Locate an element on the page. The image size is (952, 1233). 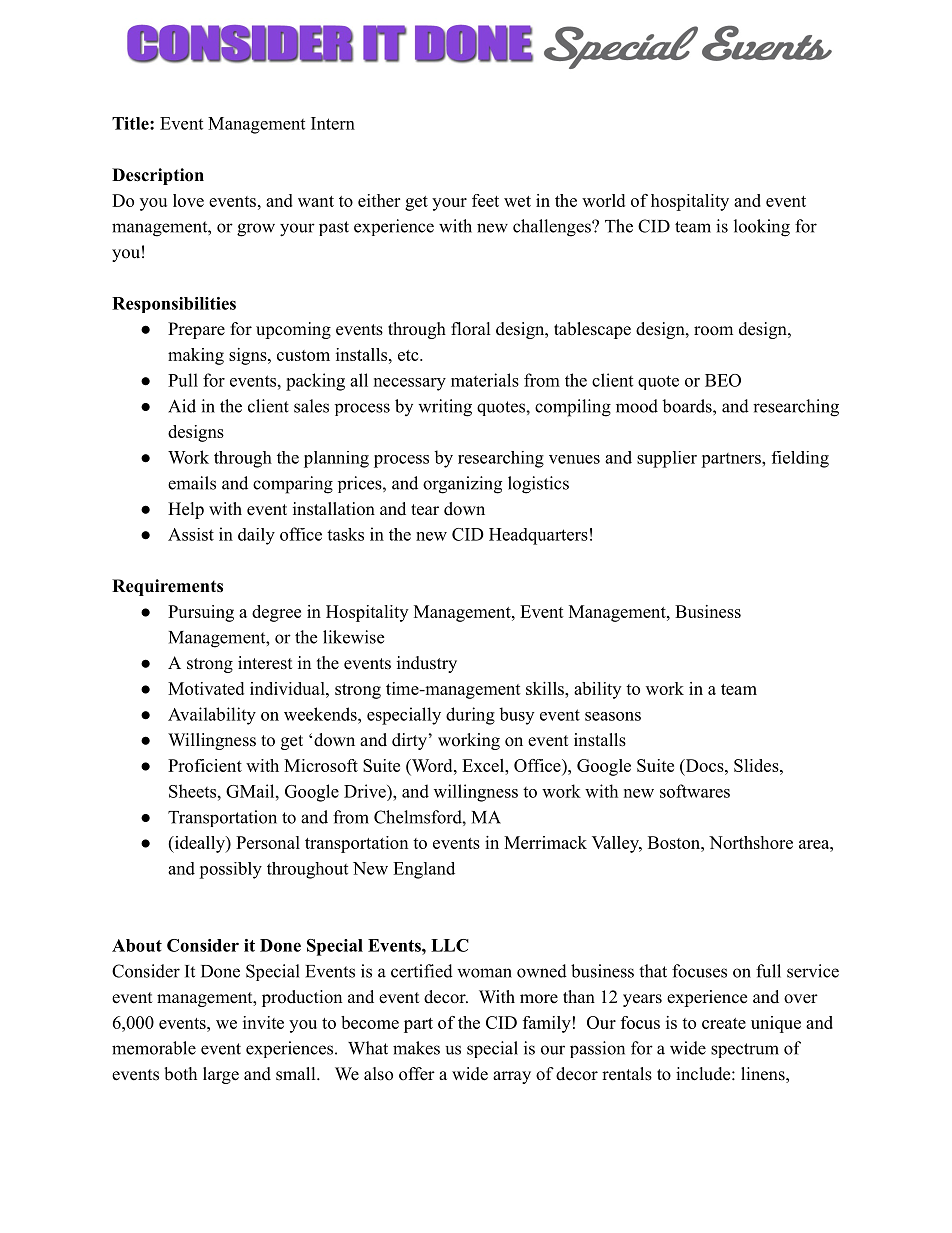
softwares is located at coordinates (695, 791).
